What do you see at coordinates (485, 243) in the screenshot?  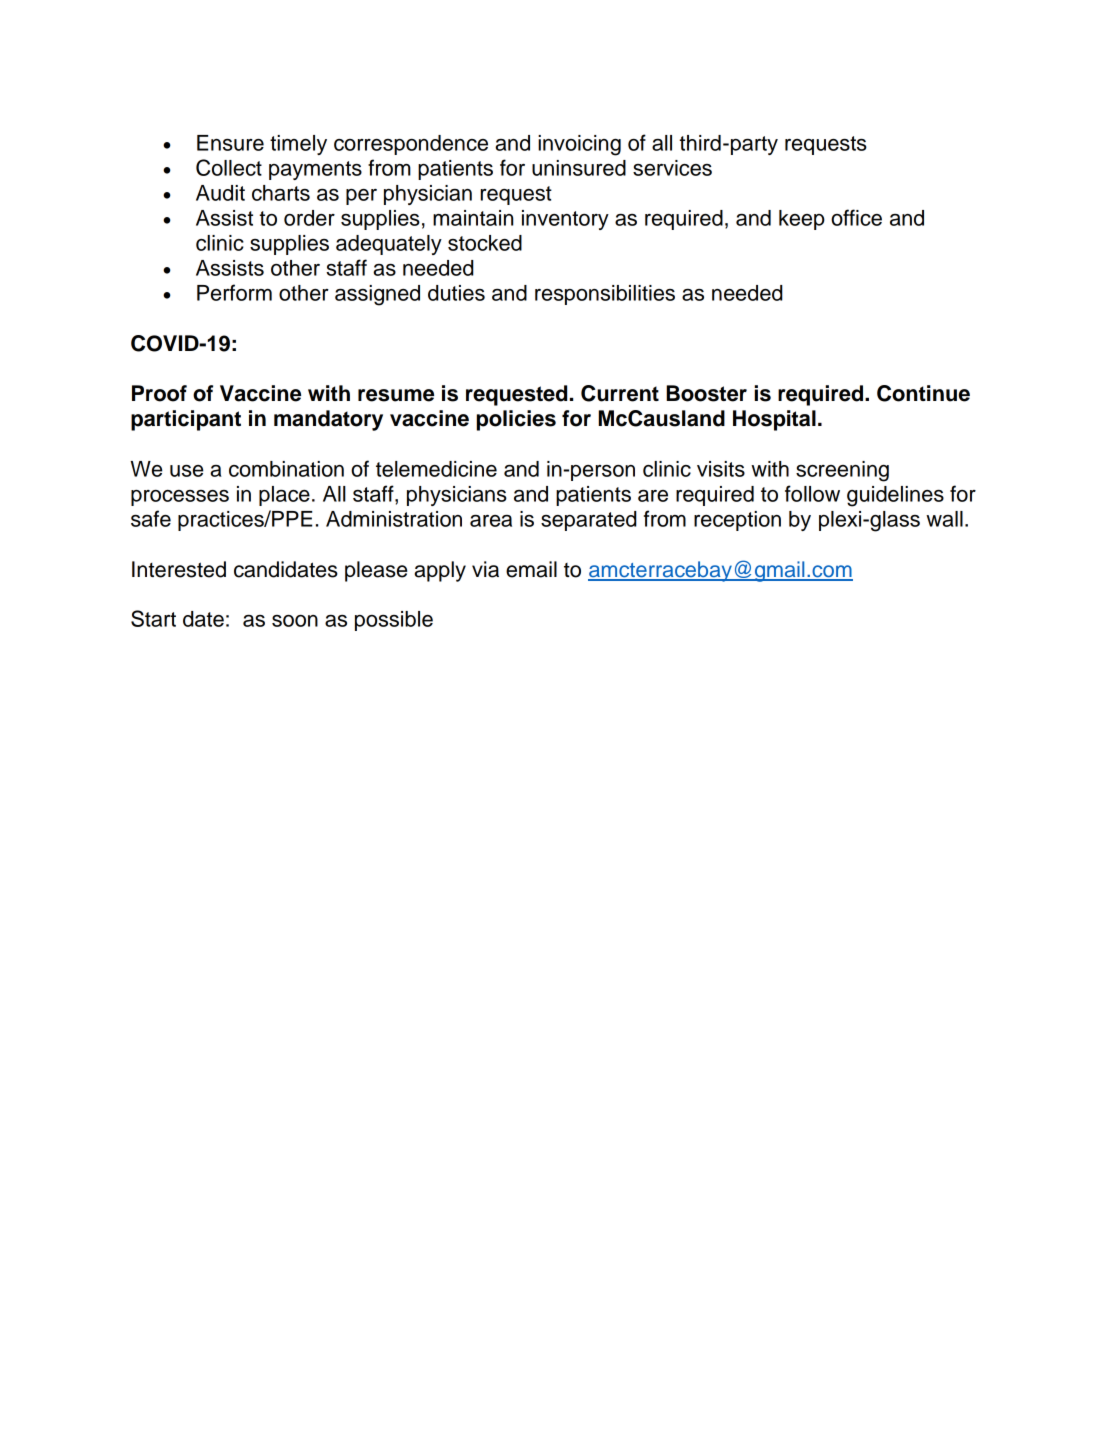 I see `stocked` at bounding box center [485, 243].
